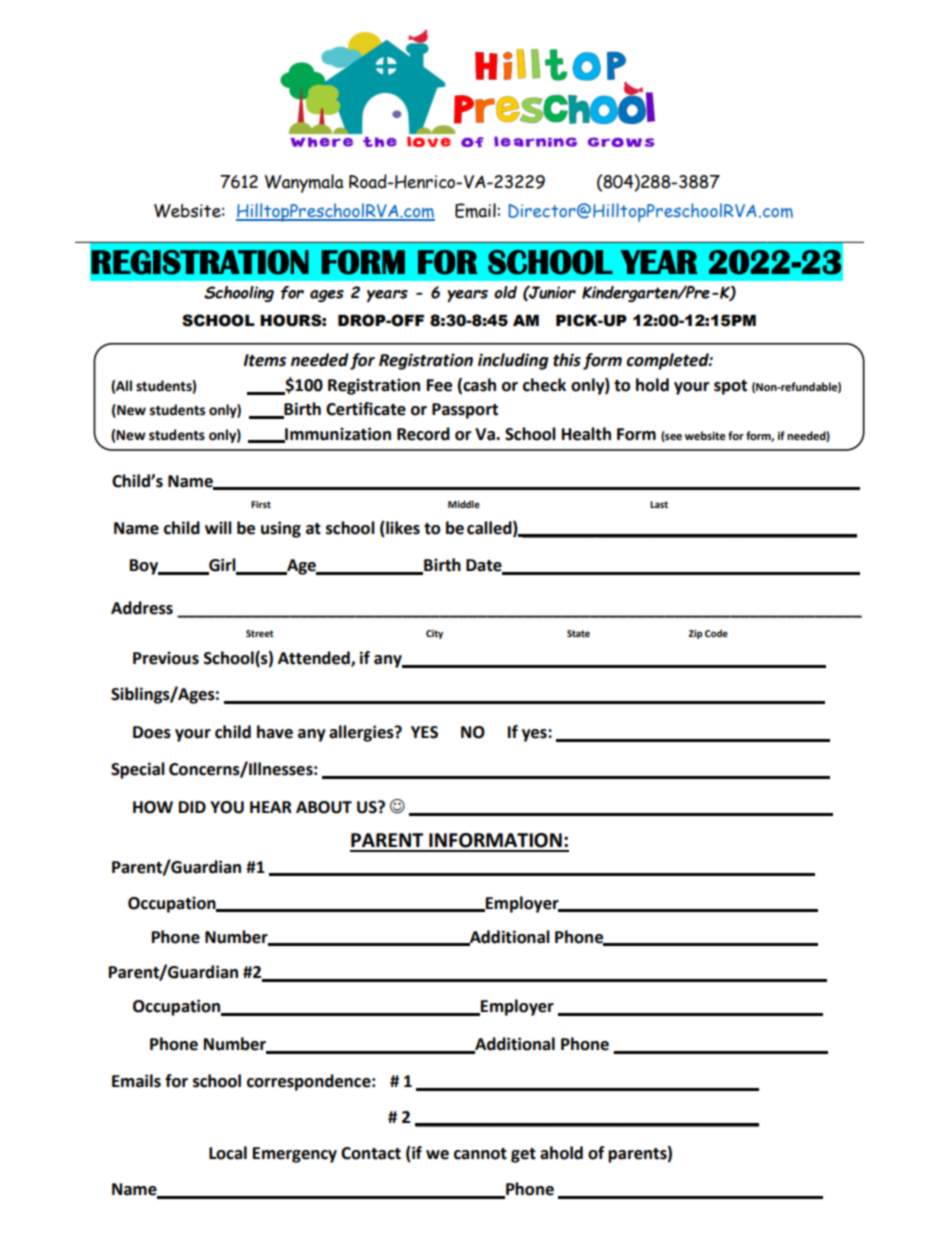  I want to click on DID, so click(192, 807).
